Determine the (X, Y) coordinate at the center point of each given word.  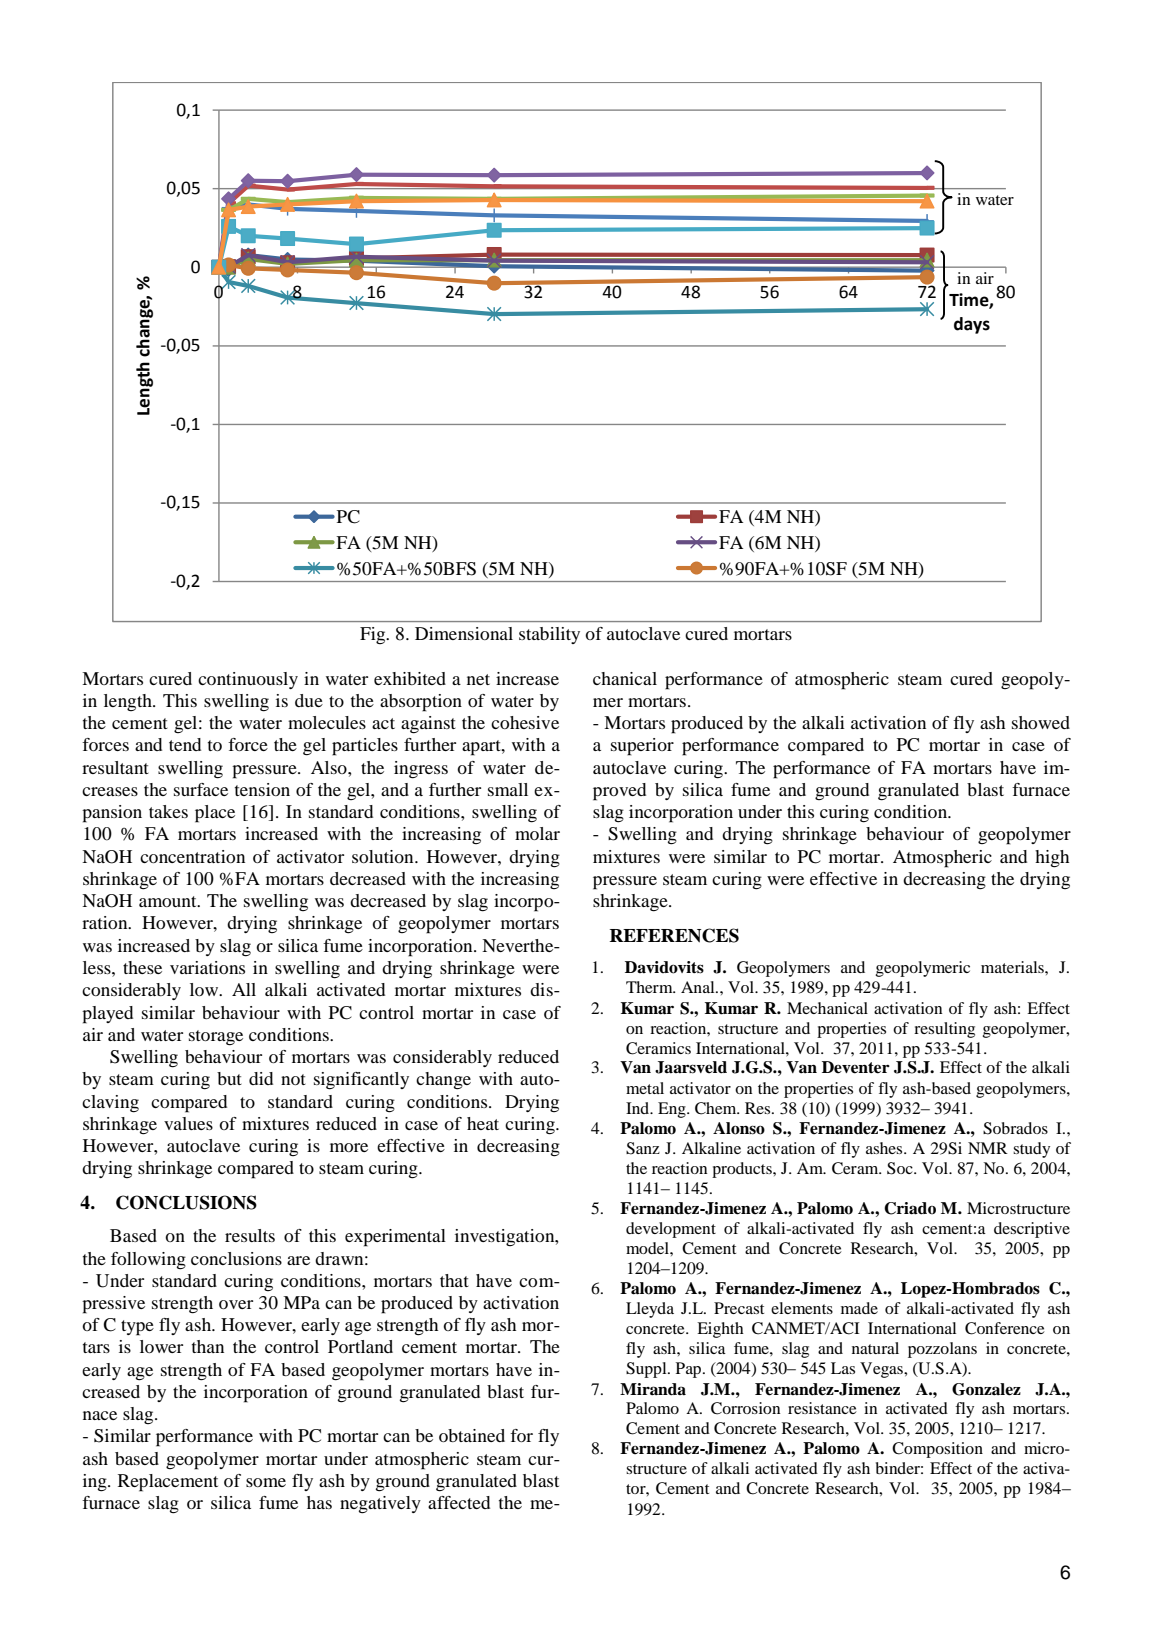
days (972, 325)
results (250, 1235)
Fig (374, 635)
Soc (901, 1168)
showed (1041, 722)
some (266, 1482)
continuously (248, 680)
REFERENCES (674, 935)
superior (642, 747)
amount (169, 901)
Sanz (643, 1148)
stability (549, 635)
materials (1013, 967)
